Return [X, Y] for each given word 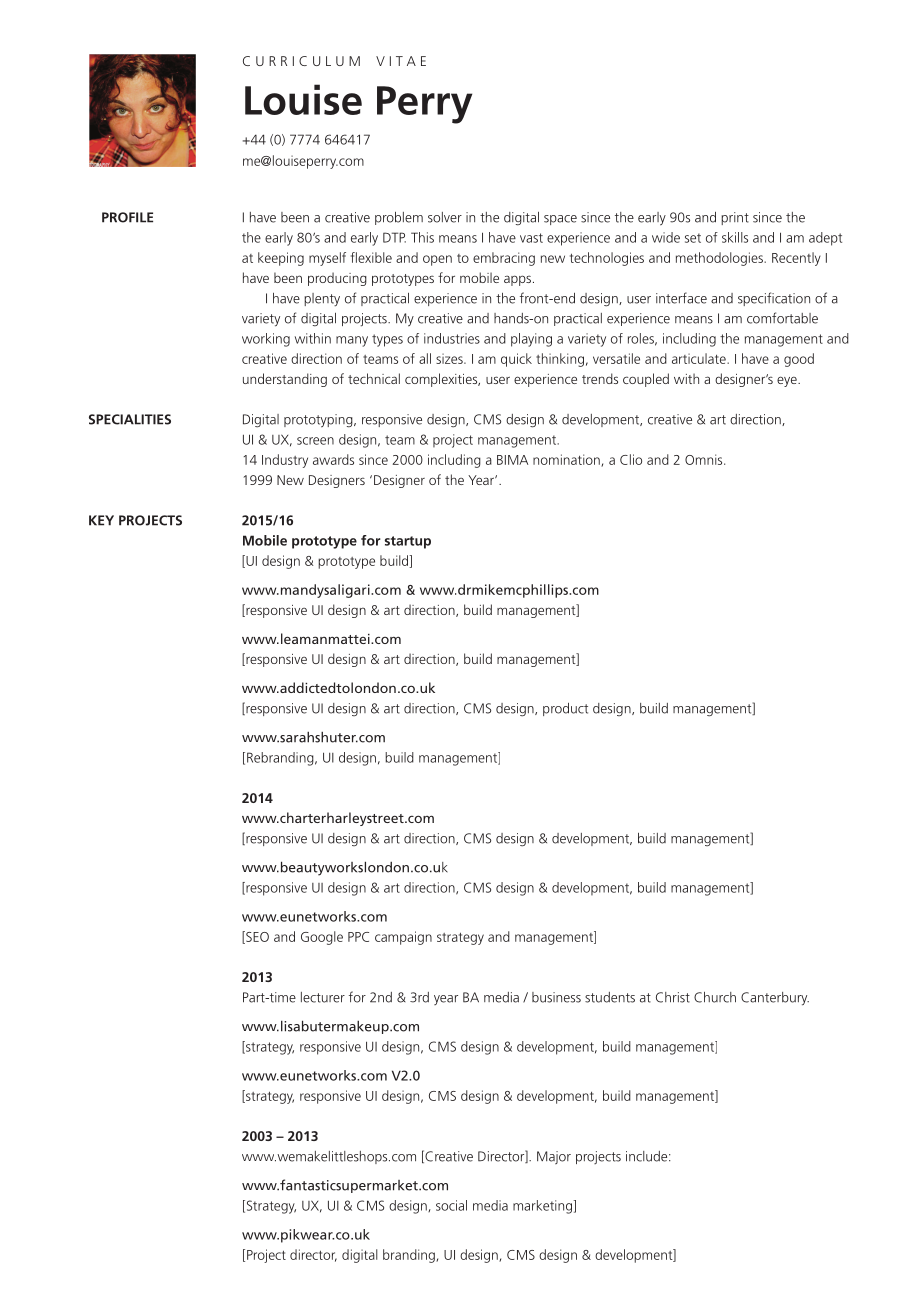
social [451, 1205]
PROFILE [127, 217]
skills [735, 237]
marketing [542, 1207]
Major [554, 1157]
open [437, 260]
